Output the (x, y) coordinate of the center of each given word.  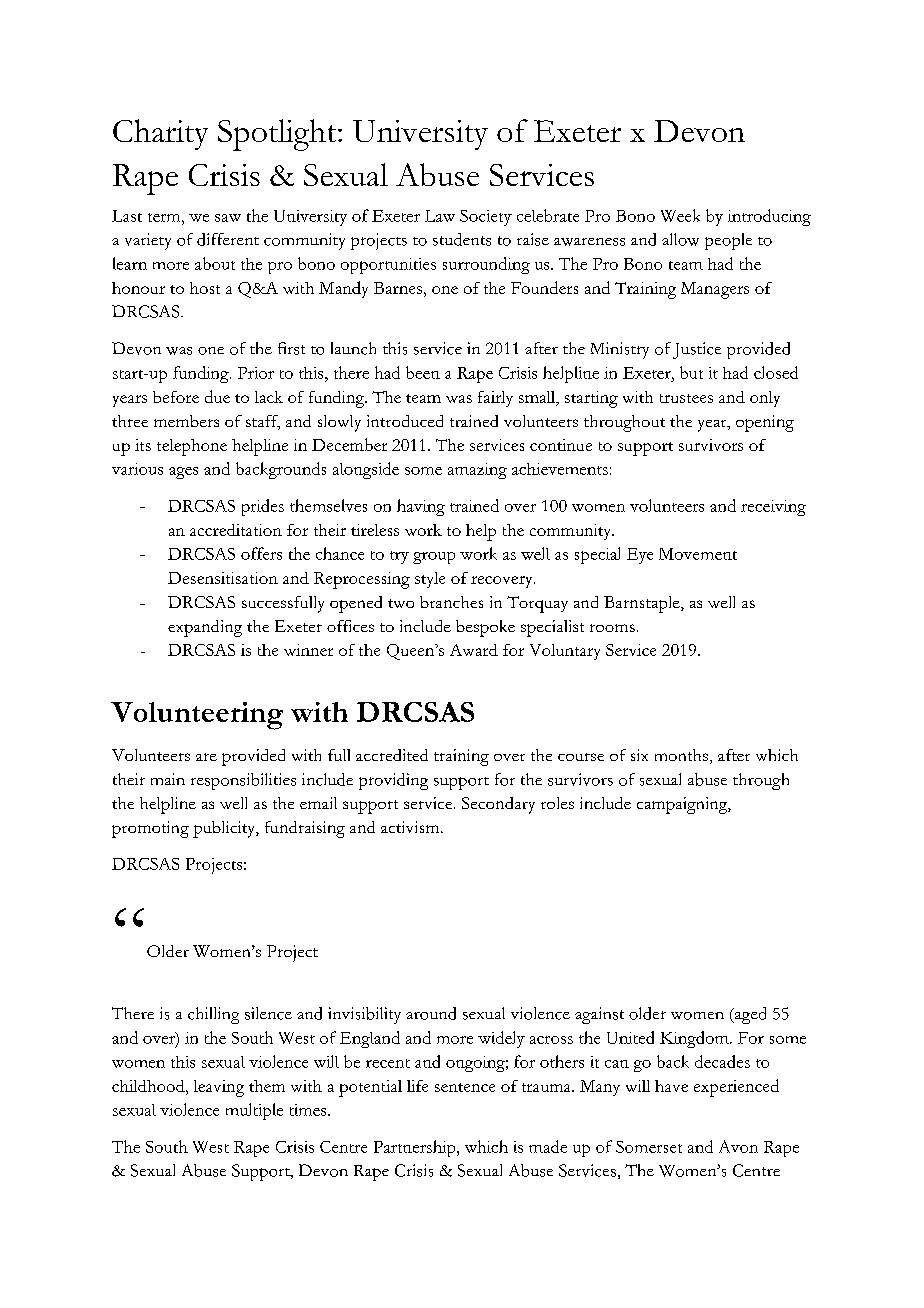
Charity (160, 134)
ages (183, 473)
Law (440, 216)
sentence (465, 1087)
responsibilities (243, 781)
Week (680, 215)
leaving (219, 1088)
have (671, 1086)
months (683, 756)
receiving (773, 508)
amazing (477, 471)
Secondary (498, 805)
